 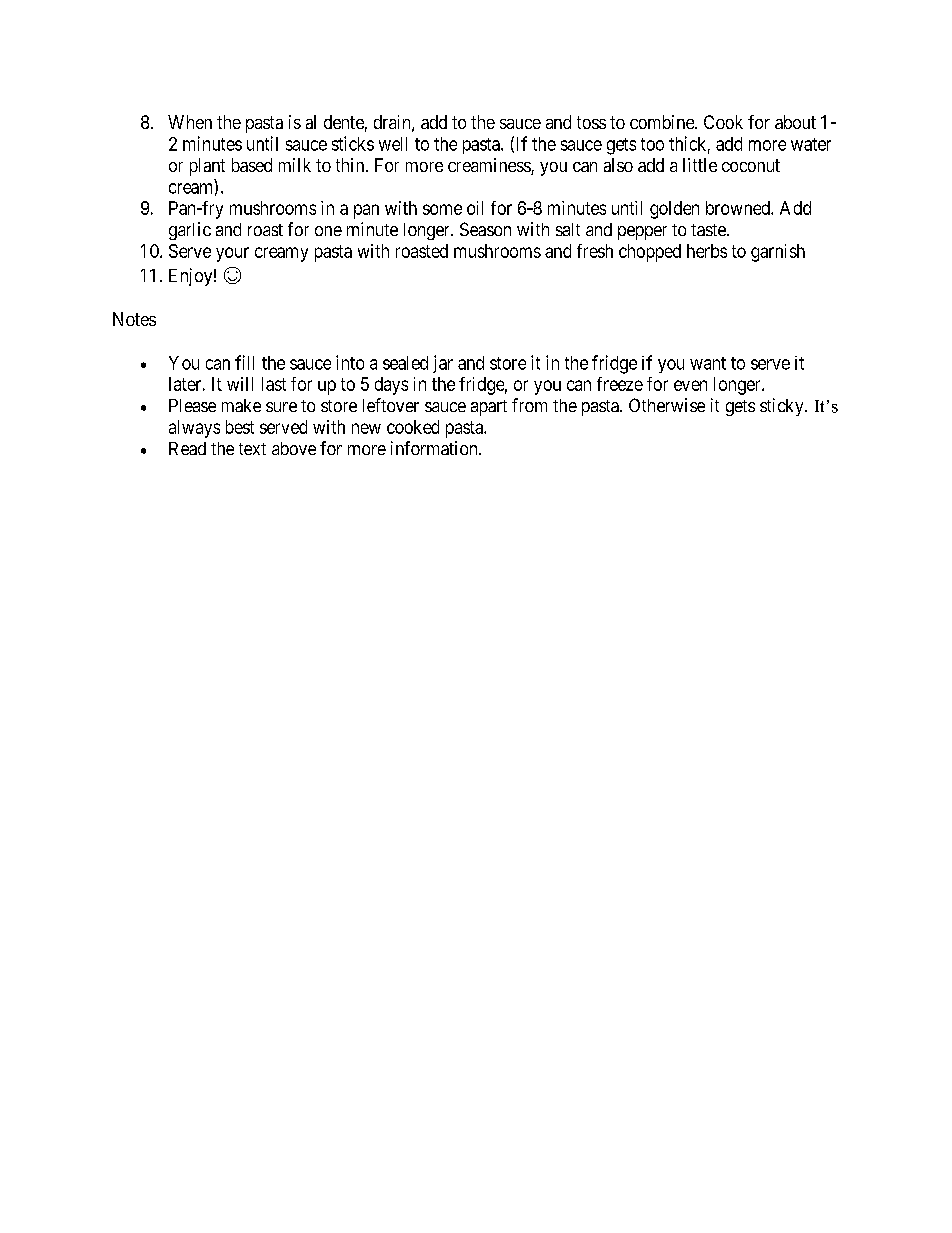 What do you see at coordinates (393, 144) in the image?
I see `well` at bounding box center [393, 144].
